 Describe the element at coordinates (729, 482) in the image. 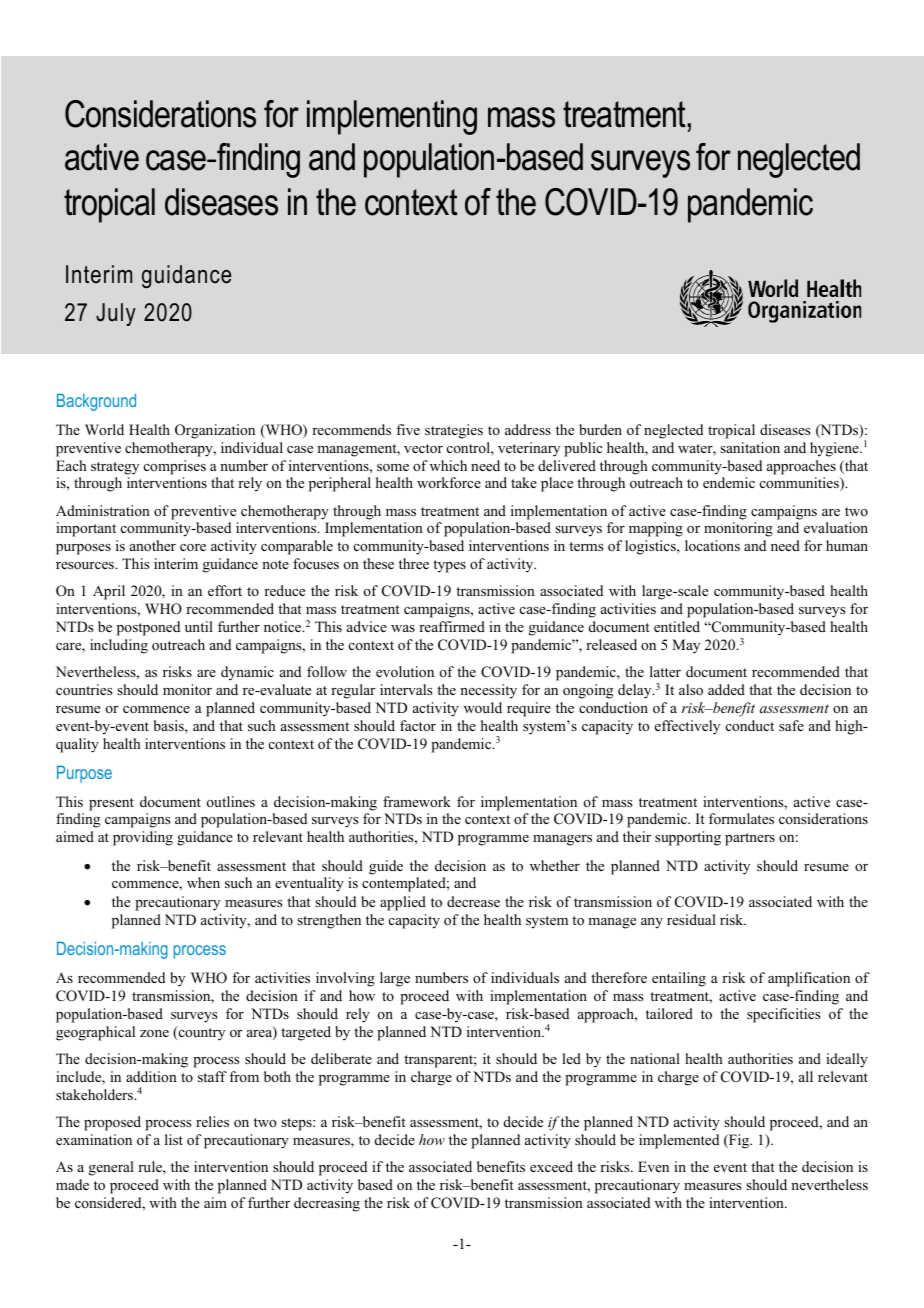

I see `endemic` at that location.
